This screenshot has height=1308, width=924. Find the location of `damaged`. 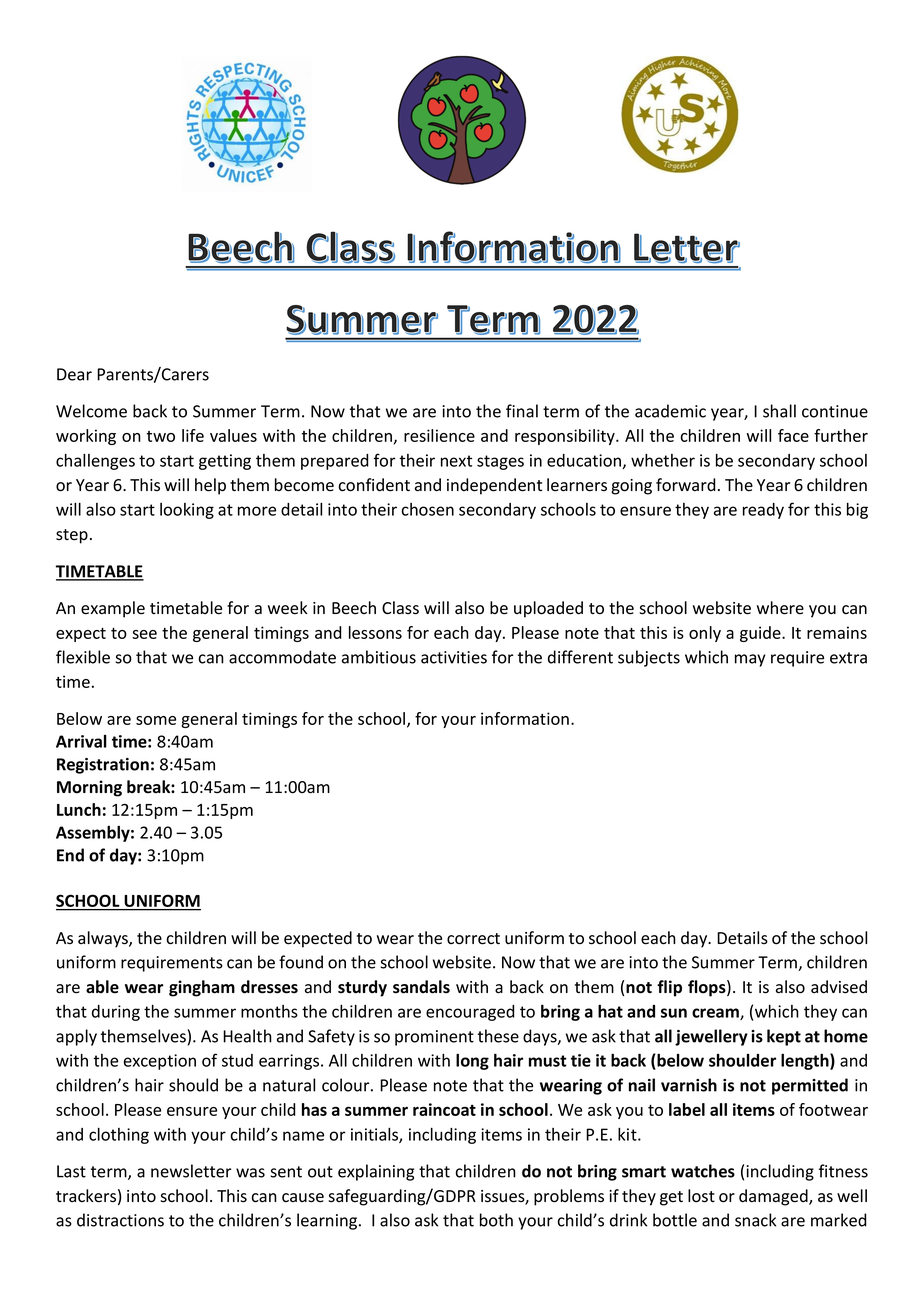

damaged is located at coordinates (774, 1197).
